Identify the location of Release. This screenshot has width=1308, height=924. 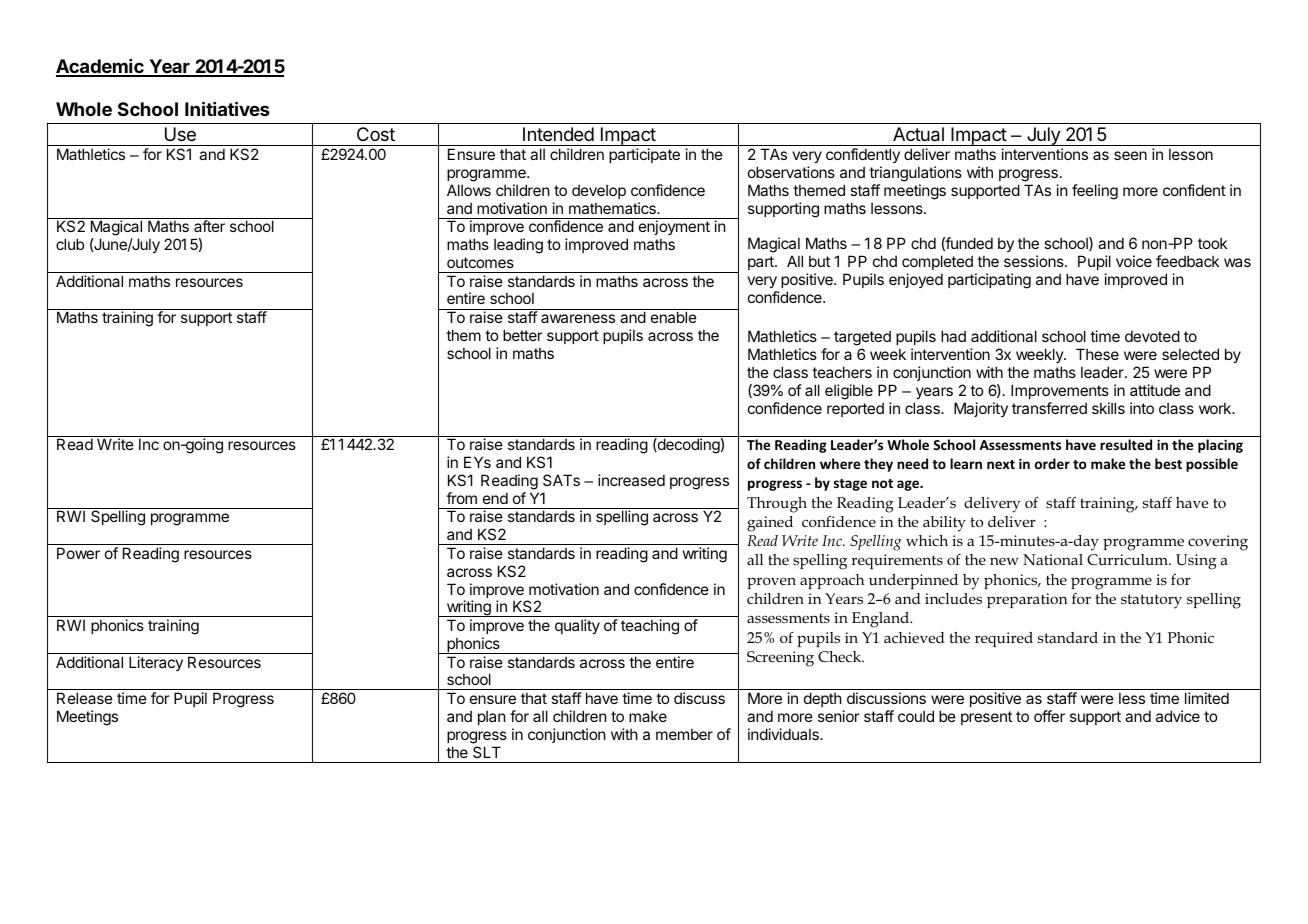
(85, 698).
